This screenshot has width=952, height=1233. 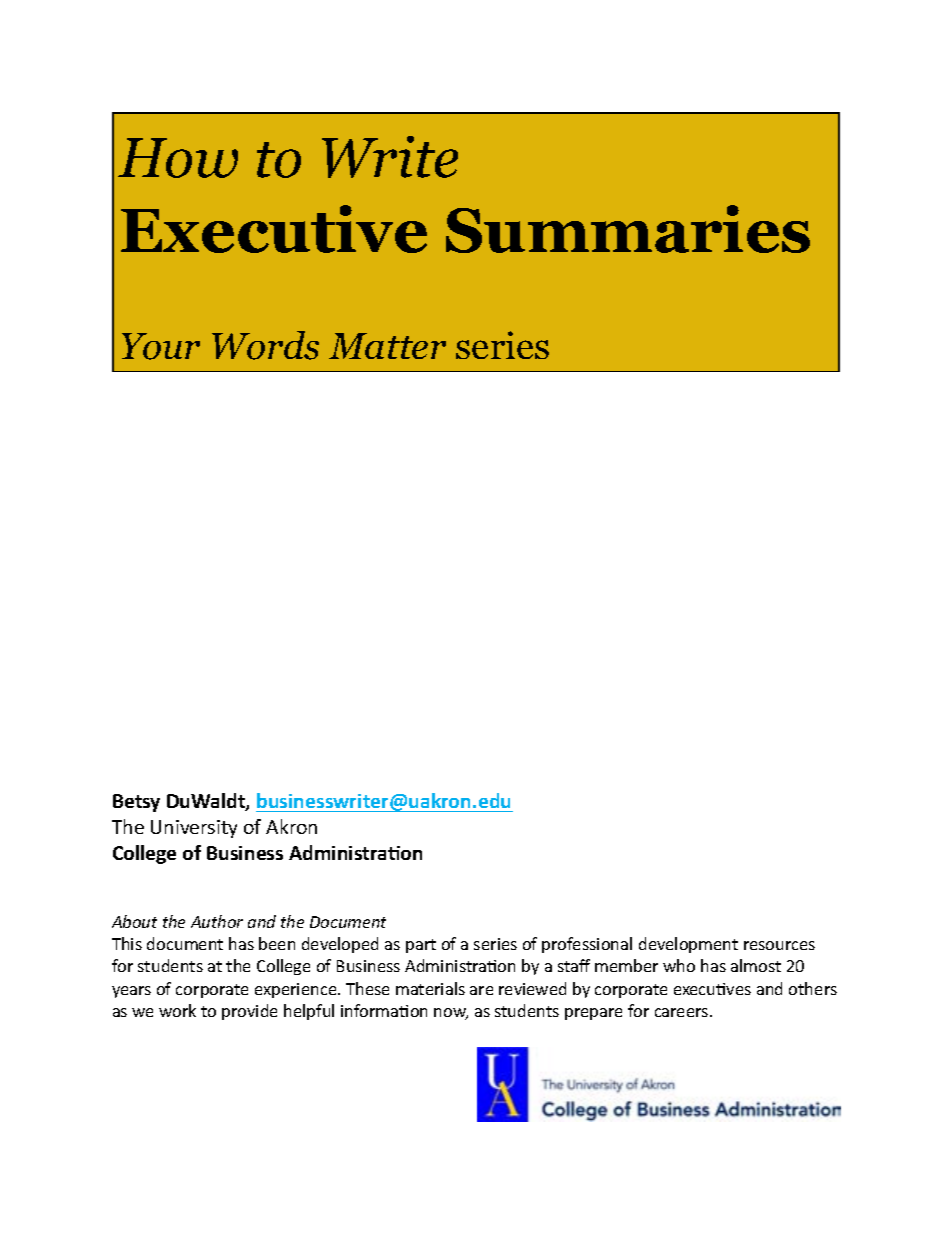 What do you see at coordinates (136, 803) in the screenshot?
I see `Betsy` at bounding box center [136, 803].
